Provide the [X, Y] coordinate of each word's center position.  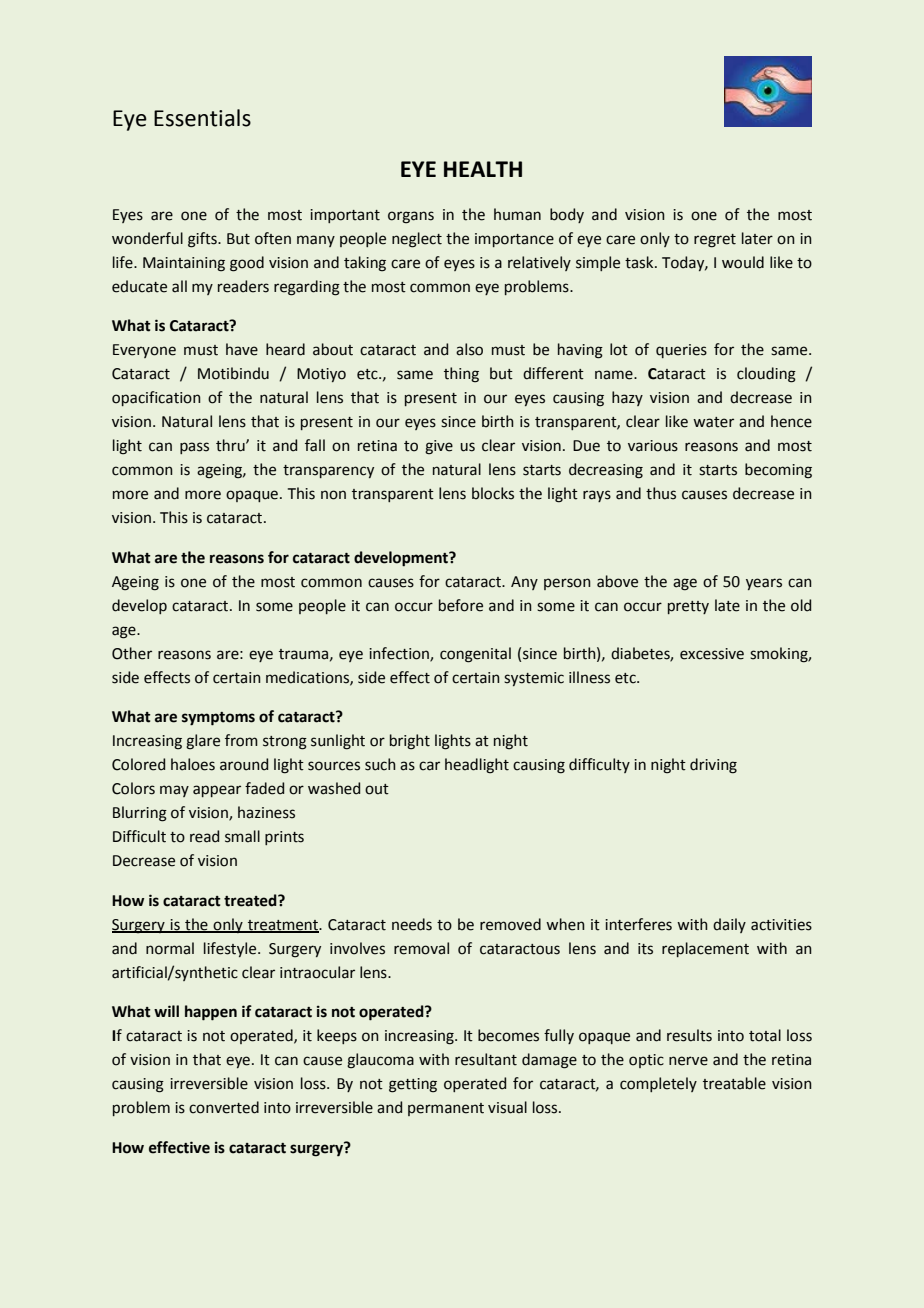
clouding [766, 375]
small [242, 836]
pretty [688, 607]
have [242, 349]
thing [461, 375]
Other [132, 653]
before [461, 605]
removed [510, 924]
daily [729, 925]
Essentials [202, 118]
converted [224, 1107]
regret [715, 241]
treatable [734, 1083]
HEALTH [483, 169]
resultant [486, 1059]
